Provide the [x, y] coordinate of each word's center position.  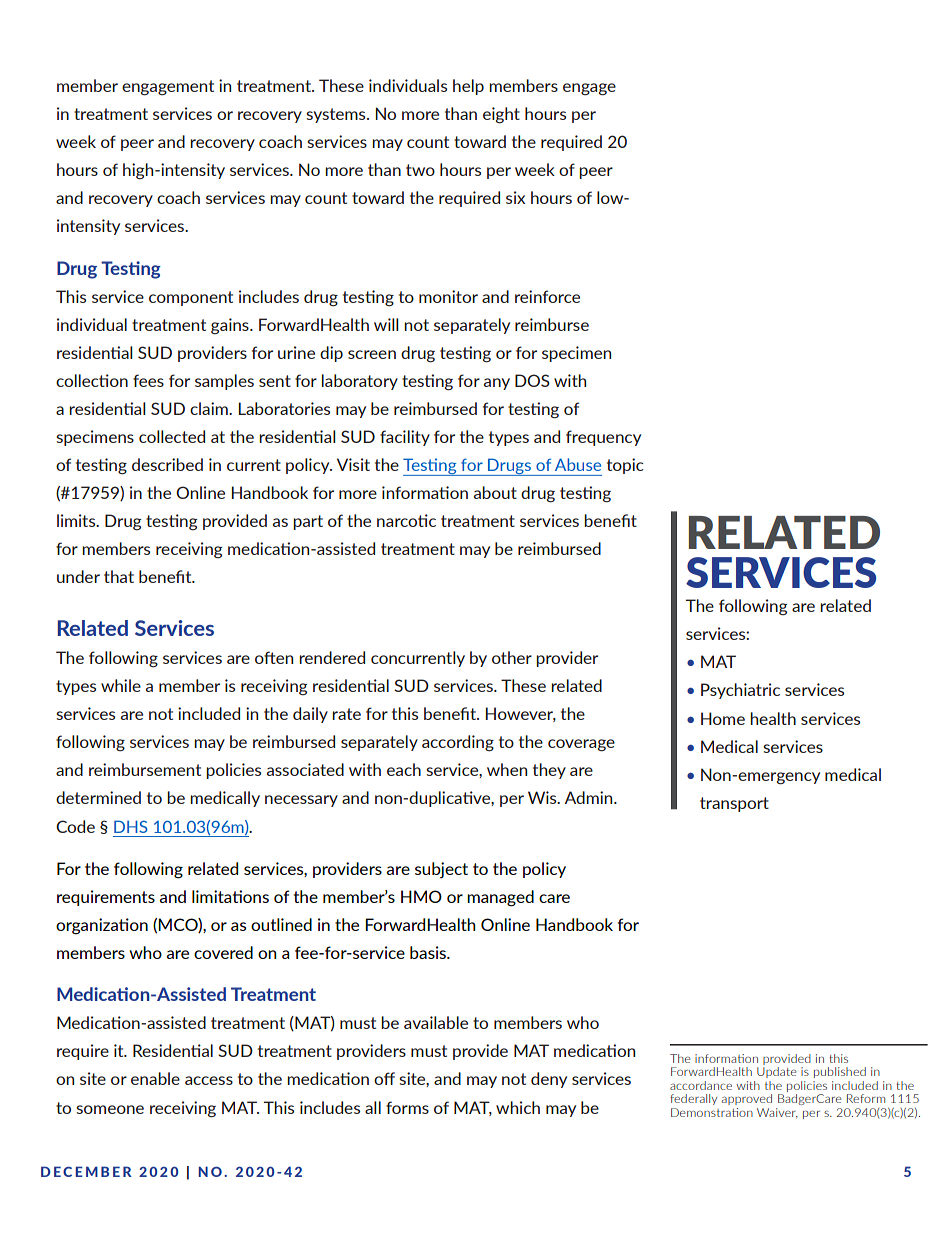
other [512, 657]
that [119, 576]
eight [501, 115]
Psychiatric [740, 691]
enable [155, 1078]
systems [337, 115]
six [515, 197]
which [518, 1107]
